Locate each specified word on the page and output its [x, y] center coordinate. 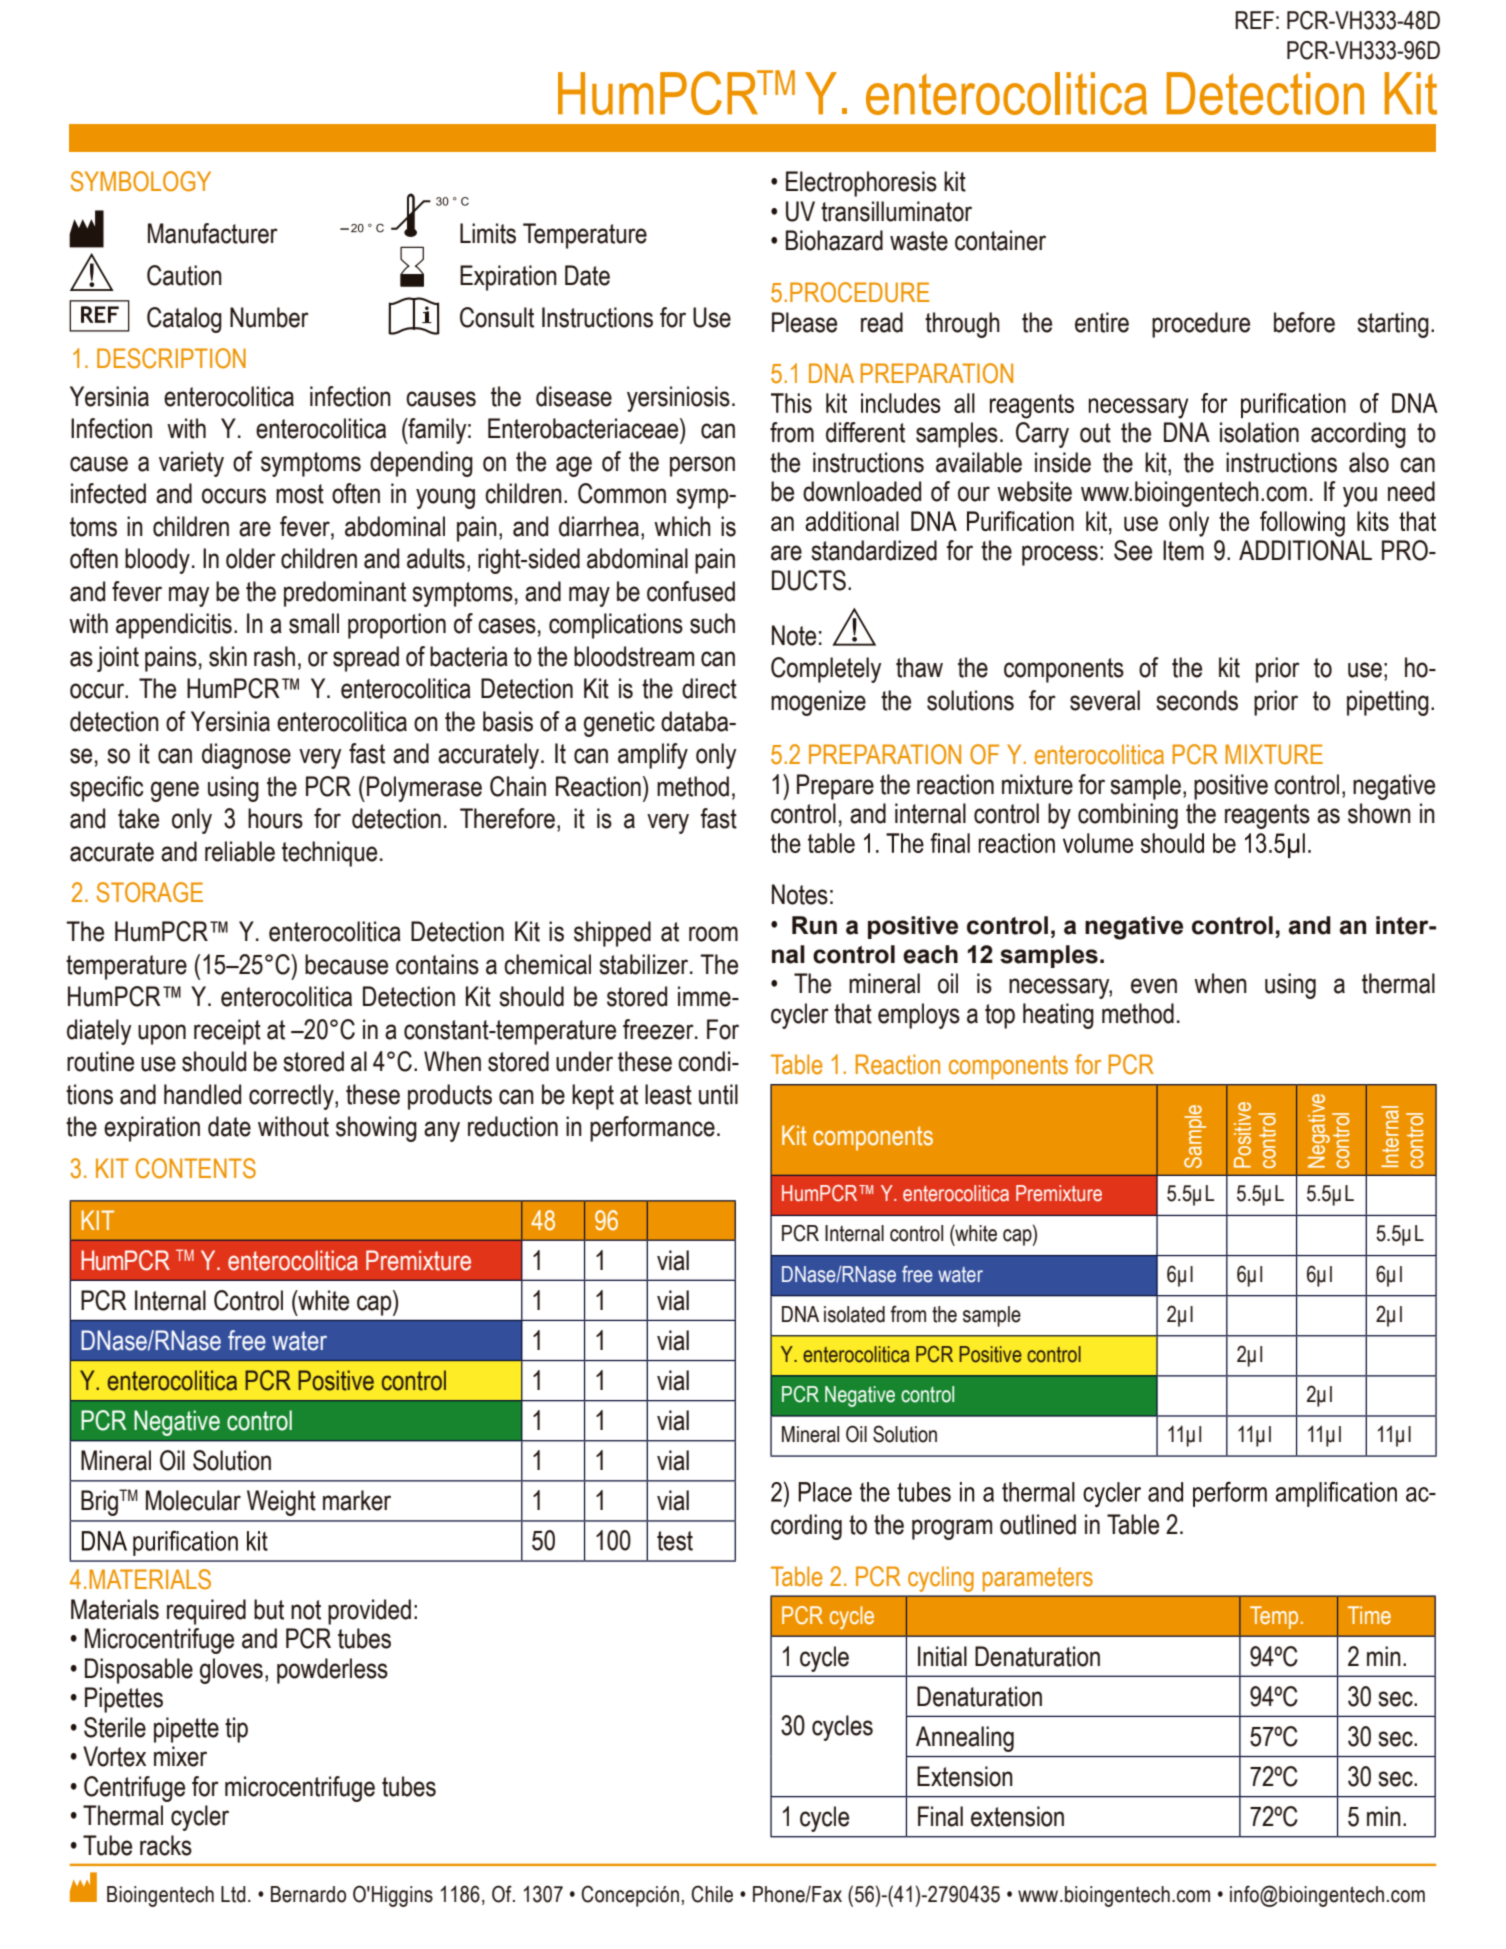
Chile [712, 1894]
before [1304, 322]
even [1154, 986]
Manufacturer [213, 233]
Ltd [233, 1894]
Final [940, 1816]
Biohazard [834, 240]
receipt [227, 1032]
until [718, 1094]
